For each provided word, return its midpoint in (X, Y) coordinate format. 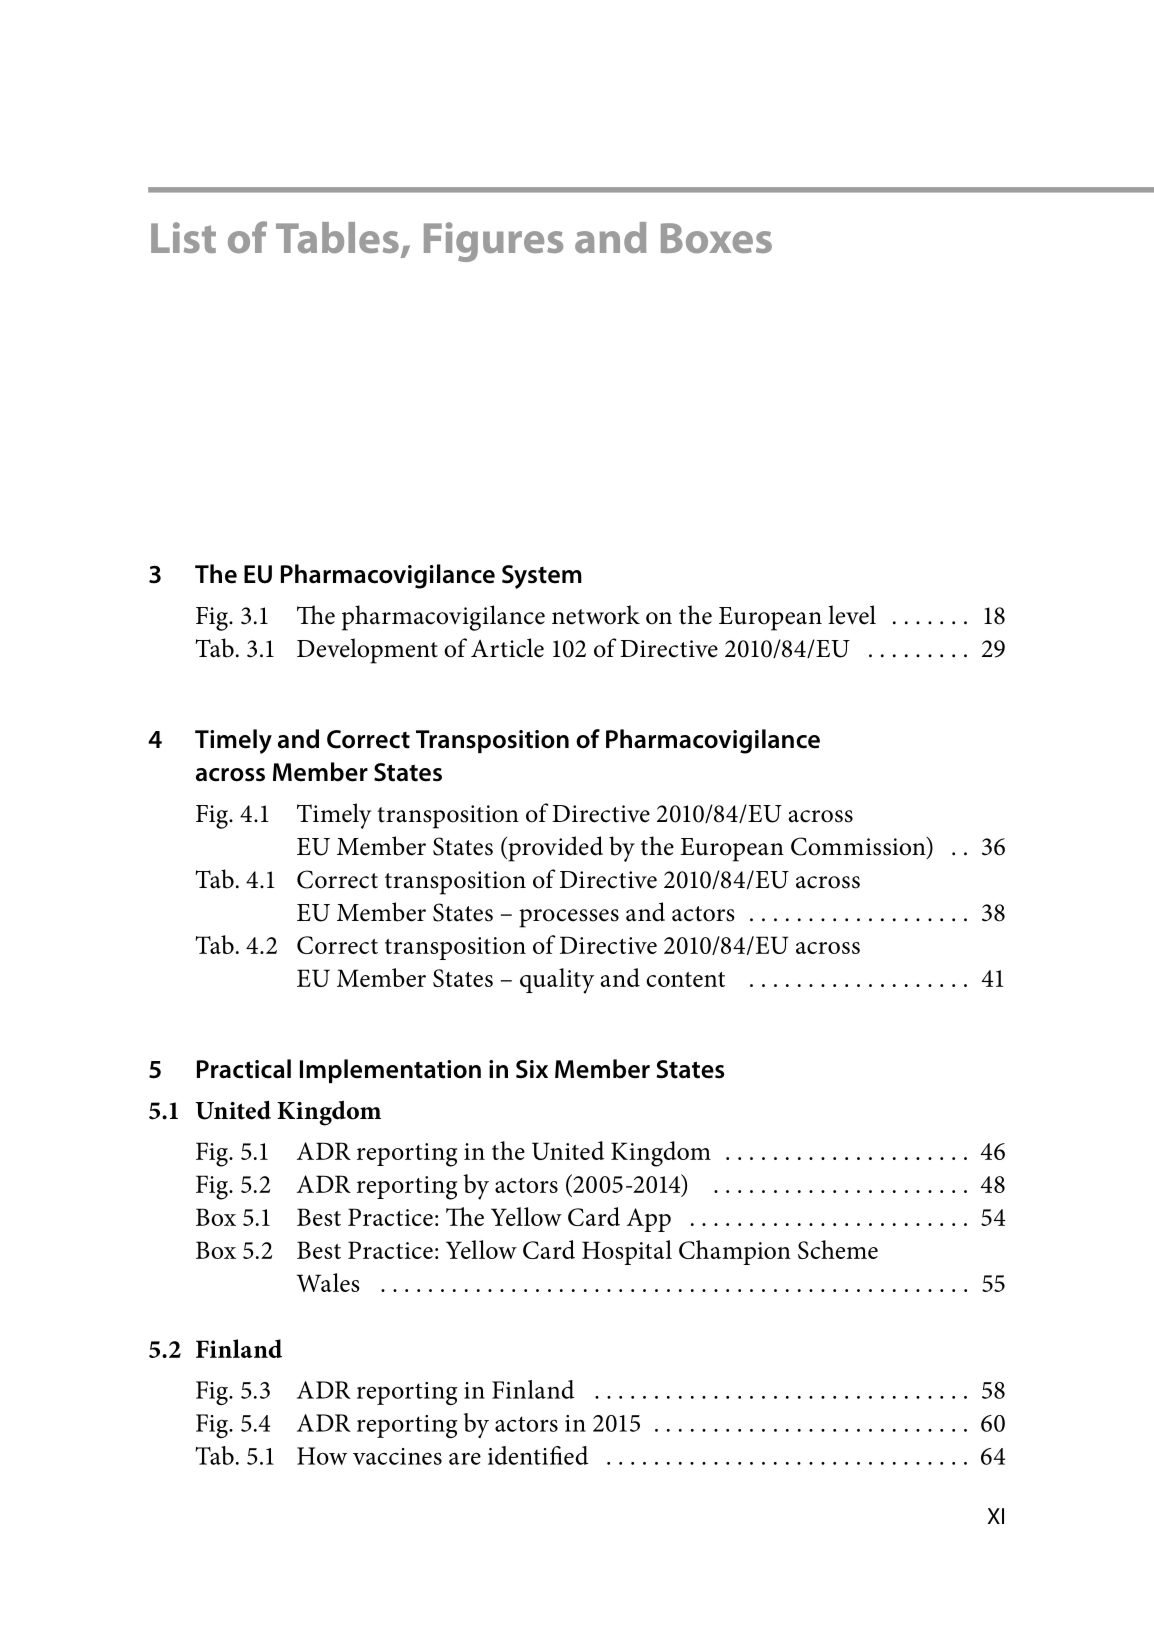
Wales (328, 1282)
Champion (735, 1252)
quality (557, 981)
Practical (244, 1069)
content (685, 979)
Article (507, 648)
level (852, 615)
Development (367, 651)
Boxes (716, 238)
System (542, 577)
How (322, 1456)
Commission (859, 847)
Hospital (627, 1252)
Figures (493, 242)
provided (554, 849)
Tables (337, 237)
